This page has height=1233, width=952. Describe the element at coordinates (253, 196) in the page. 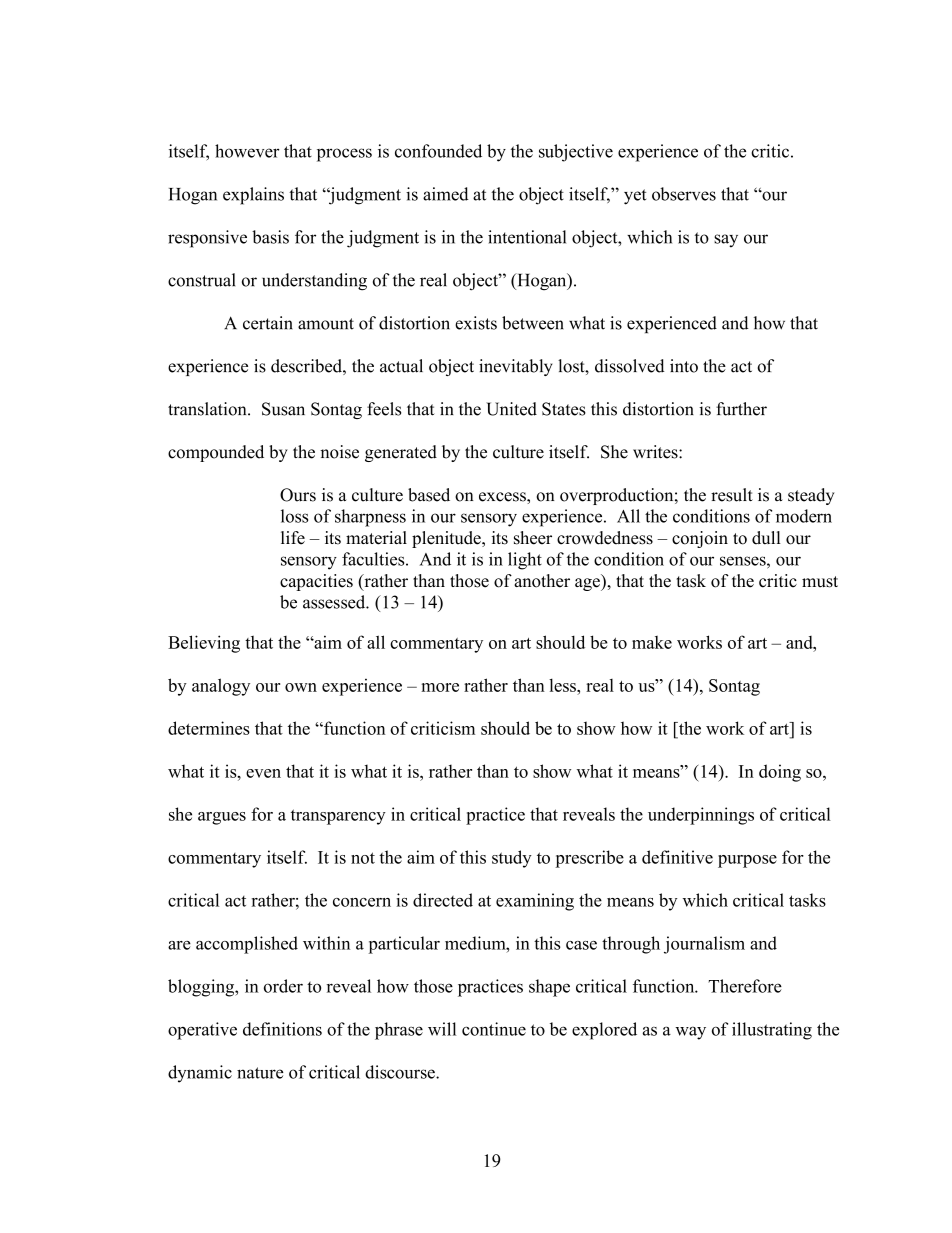

I see `explains` at that location.
